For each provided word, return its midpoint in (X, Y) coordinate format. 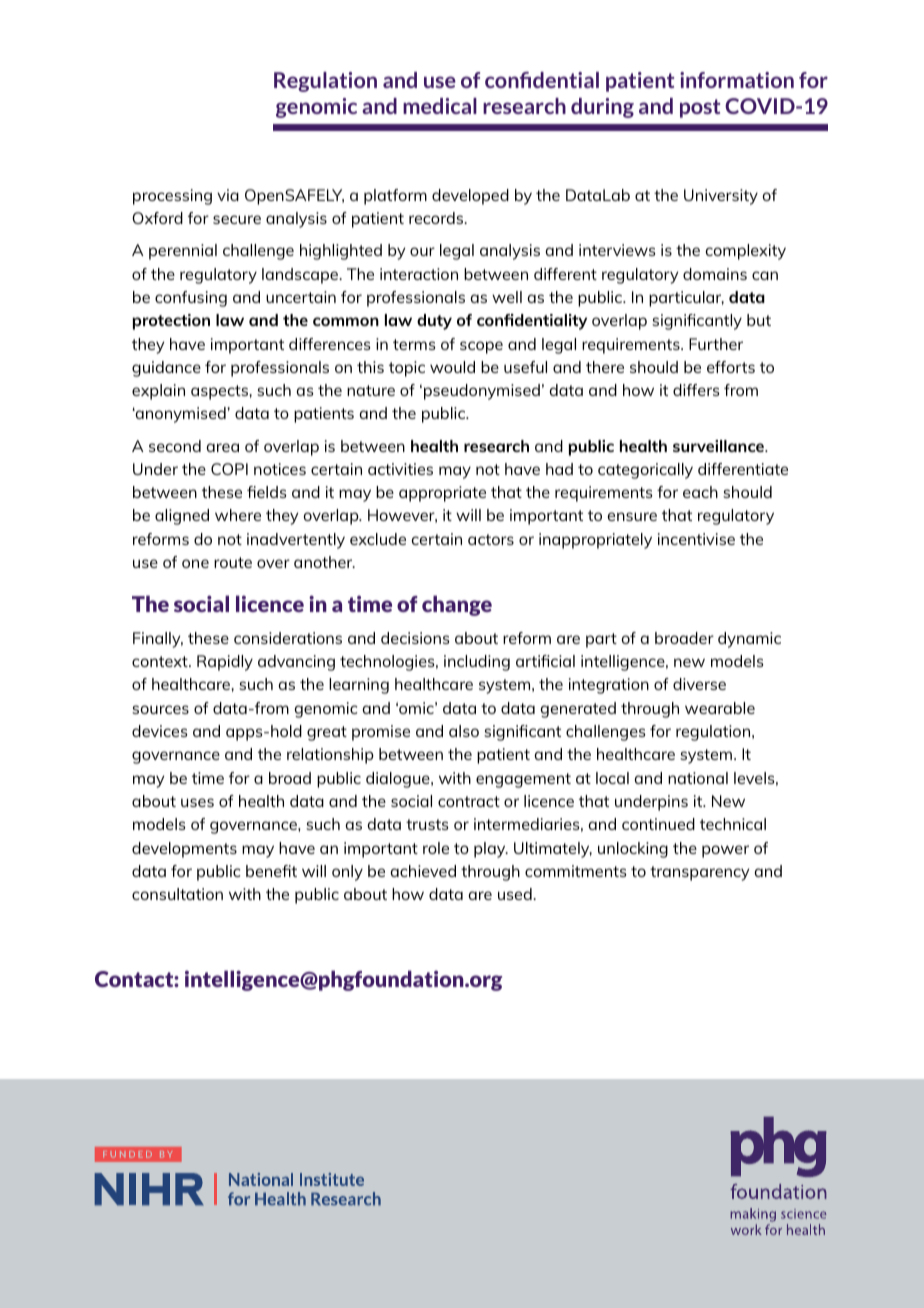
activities (400, 469)
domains (715, 274)
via (228, 195)
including (477, 663)
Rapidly (225, 663)
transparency (699, 873)
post (700, 108)
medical (440, 106)
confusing (191, 299)
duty (434, 322)
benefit (271, 871)
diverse (699, 684)
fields (266, 492)
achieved (423, 871)
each (700, 492)
